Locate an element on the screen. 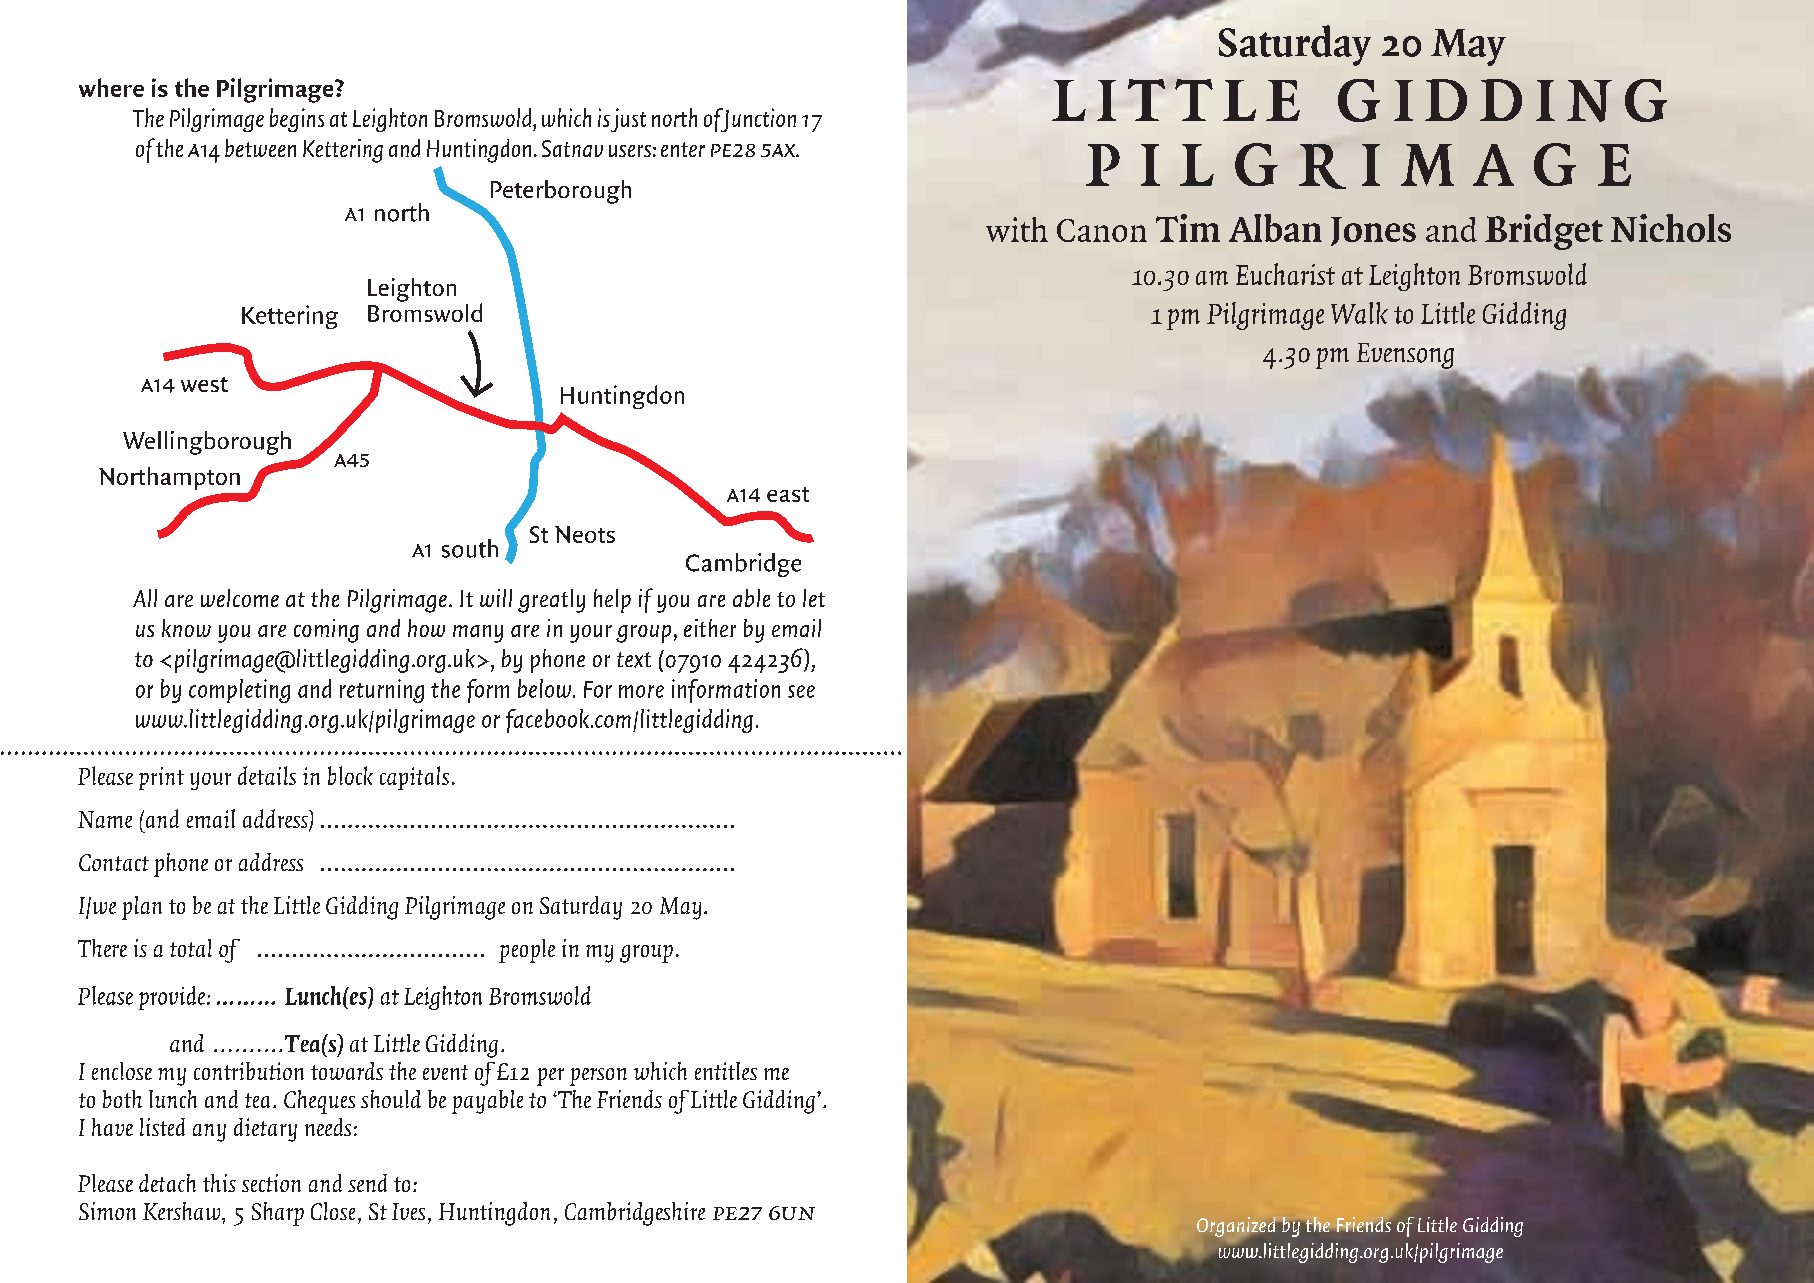 The height and width of the screenshot is (1283, 1814). section is located at coordinates (271, 1183).
